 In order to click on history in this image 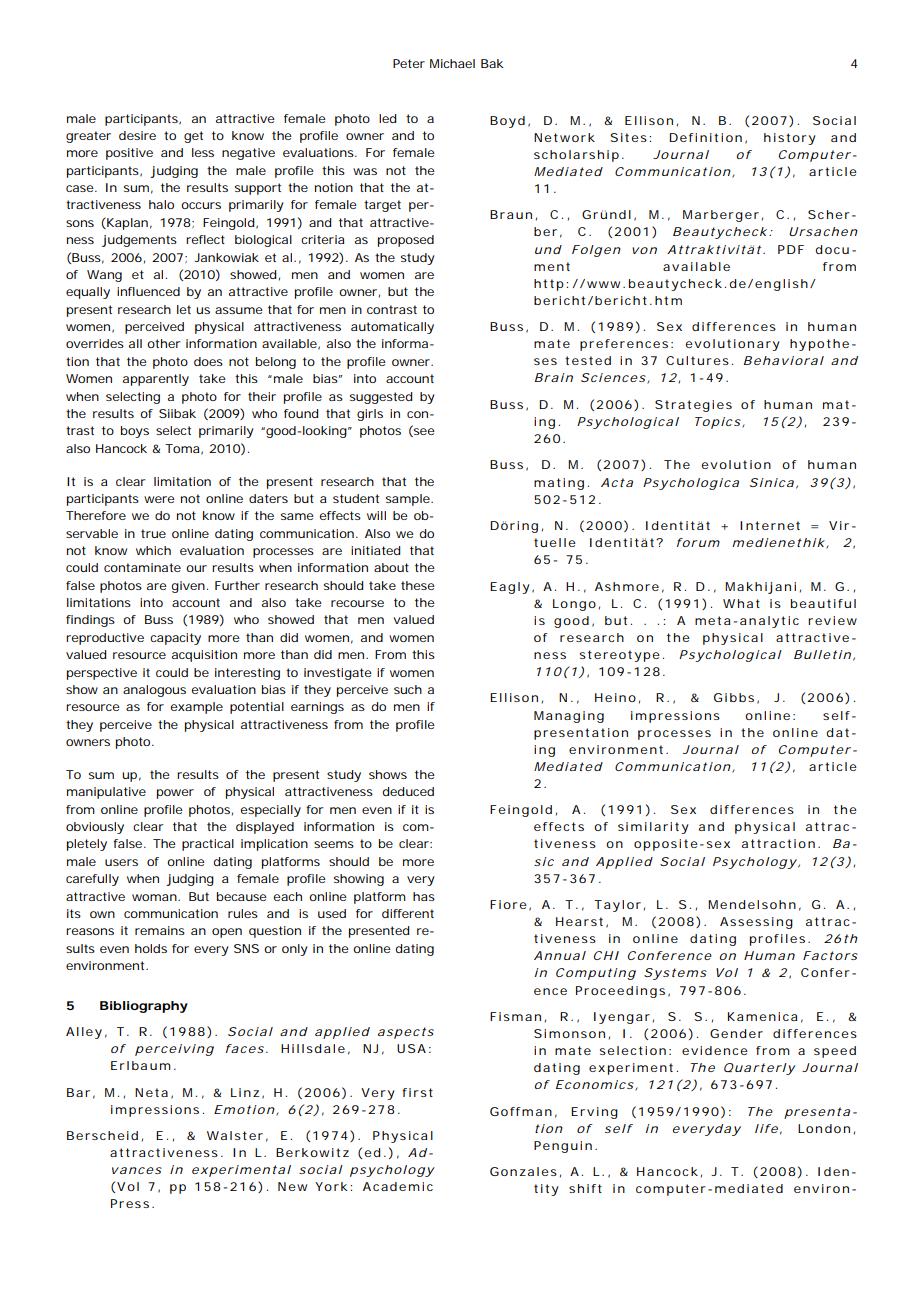, I will do `click(790, 139)`.
